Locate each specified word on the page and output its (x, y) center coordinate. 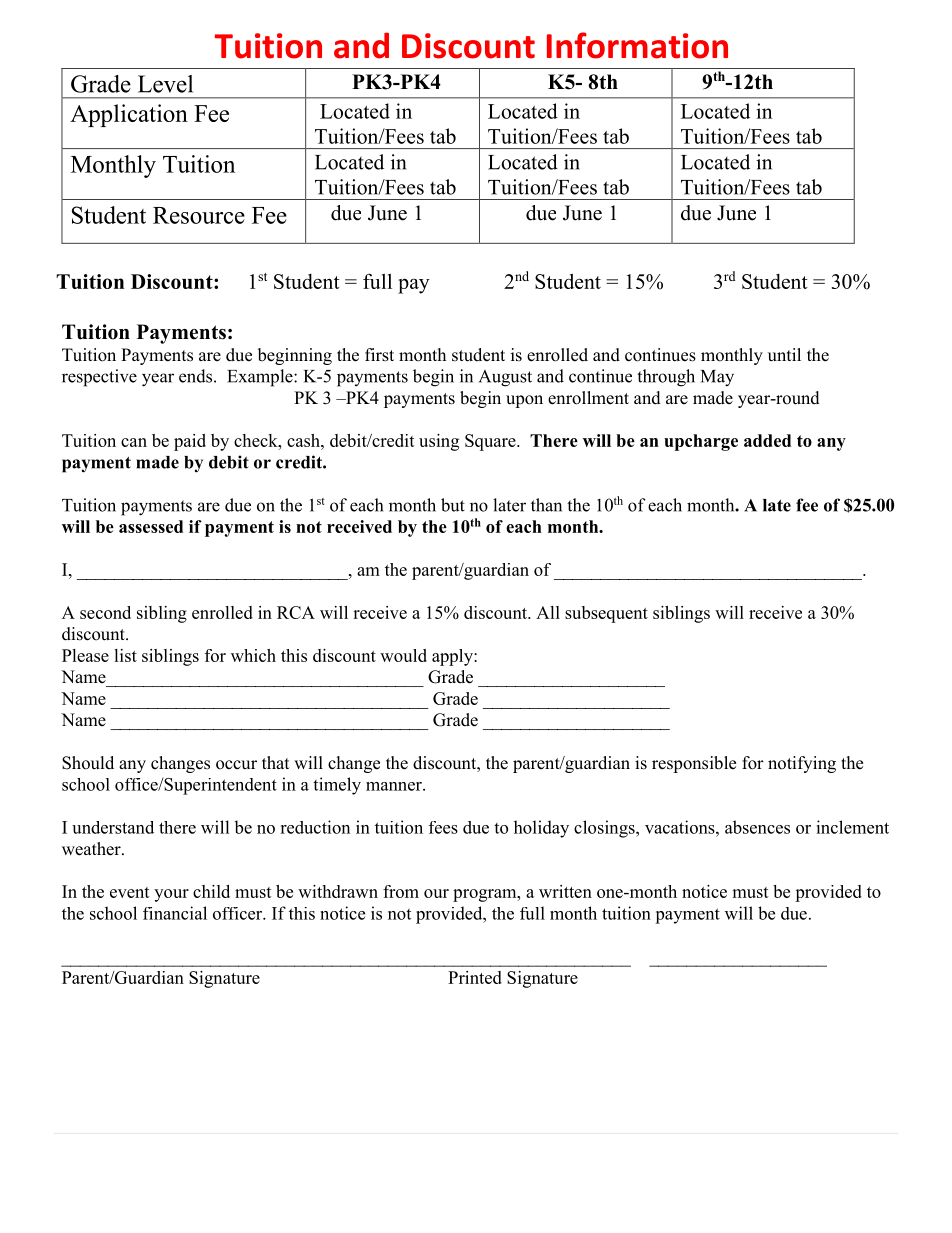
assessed (151, 526)
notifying (802, 764)
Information (637, 45)
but (453, 505)
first (379, 355)
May (717, 378)
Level (165, 84)
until (784, 354)
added (767, 440)
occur (236, 765)
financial (175, 913)
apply (453, 657)
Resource (199, 215)
